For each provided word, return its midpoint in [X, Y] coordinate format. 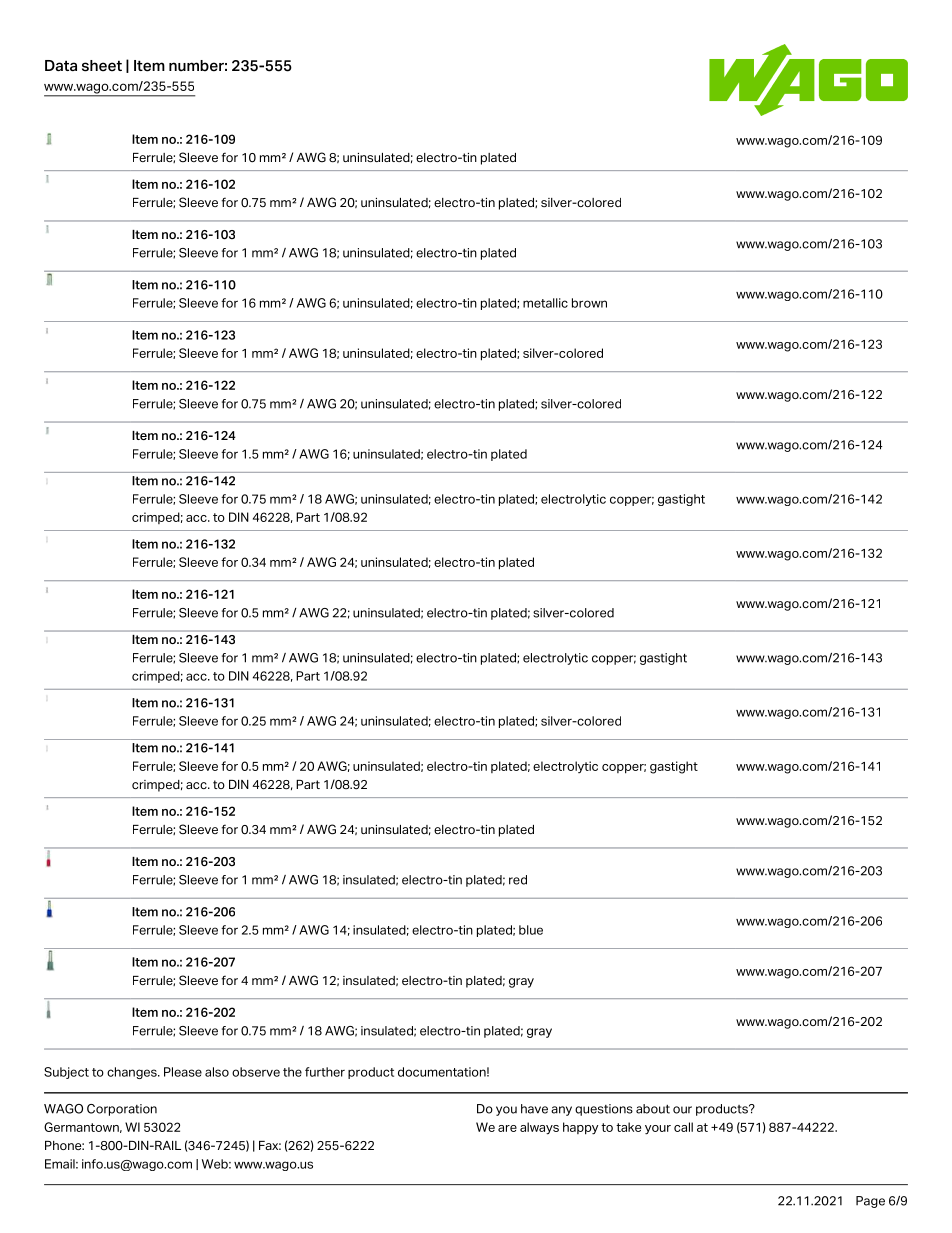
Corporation [122, 1110]
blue [531, 930]
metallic [545, 303]
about [653, 1109]
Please [183, 1072]
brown [589, 303]
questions [604, 1110]
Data [61, 65]
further [325, 1072]
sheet [102, 66]
